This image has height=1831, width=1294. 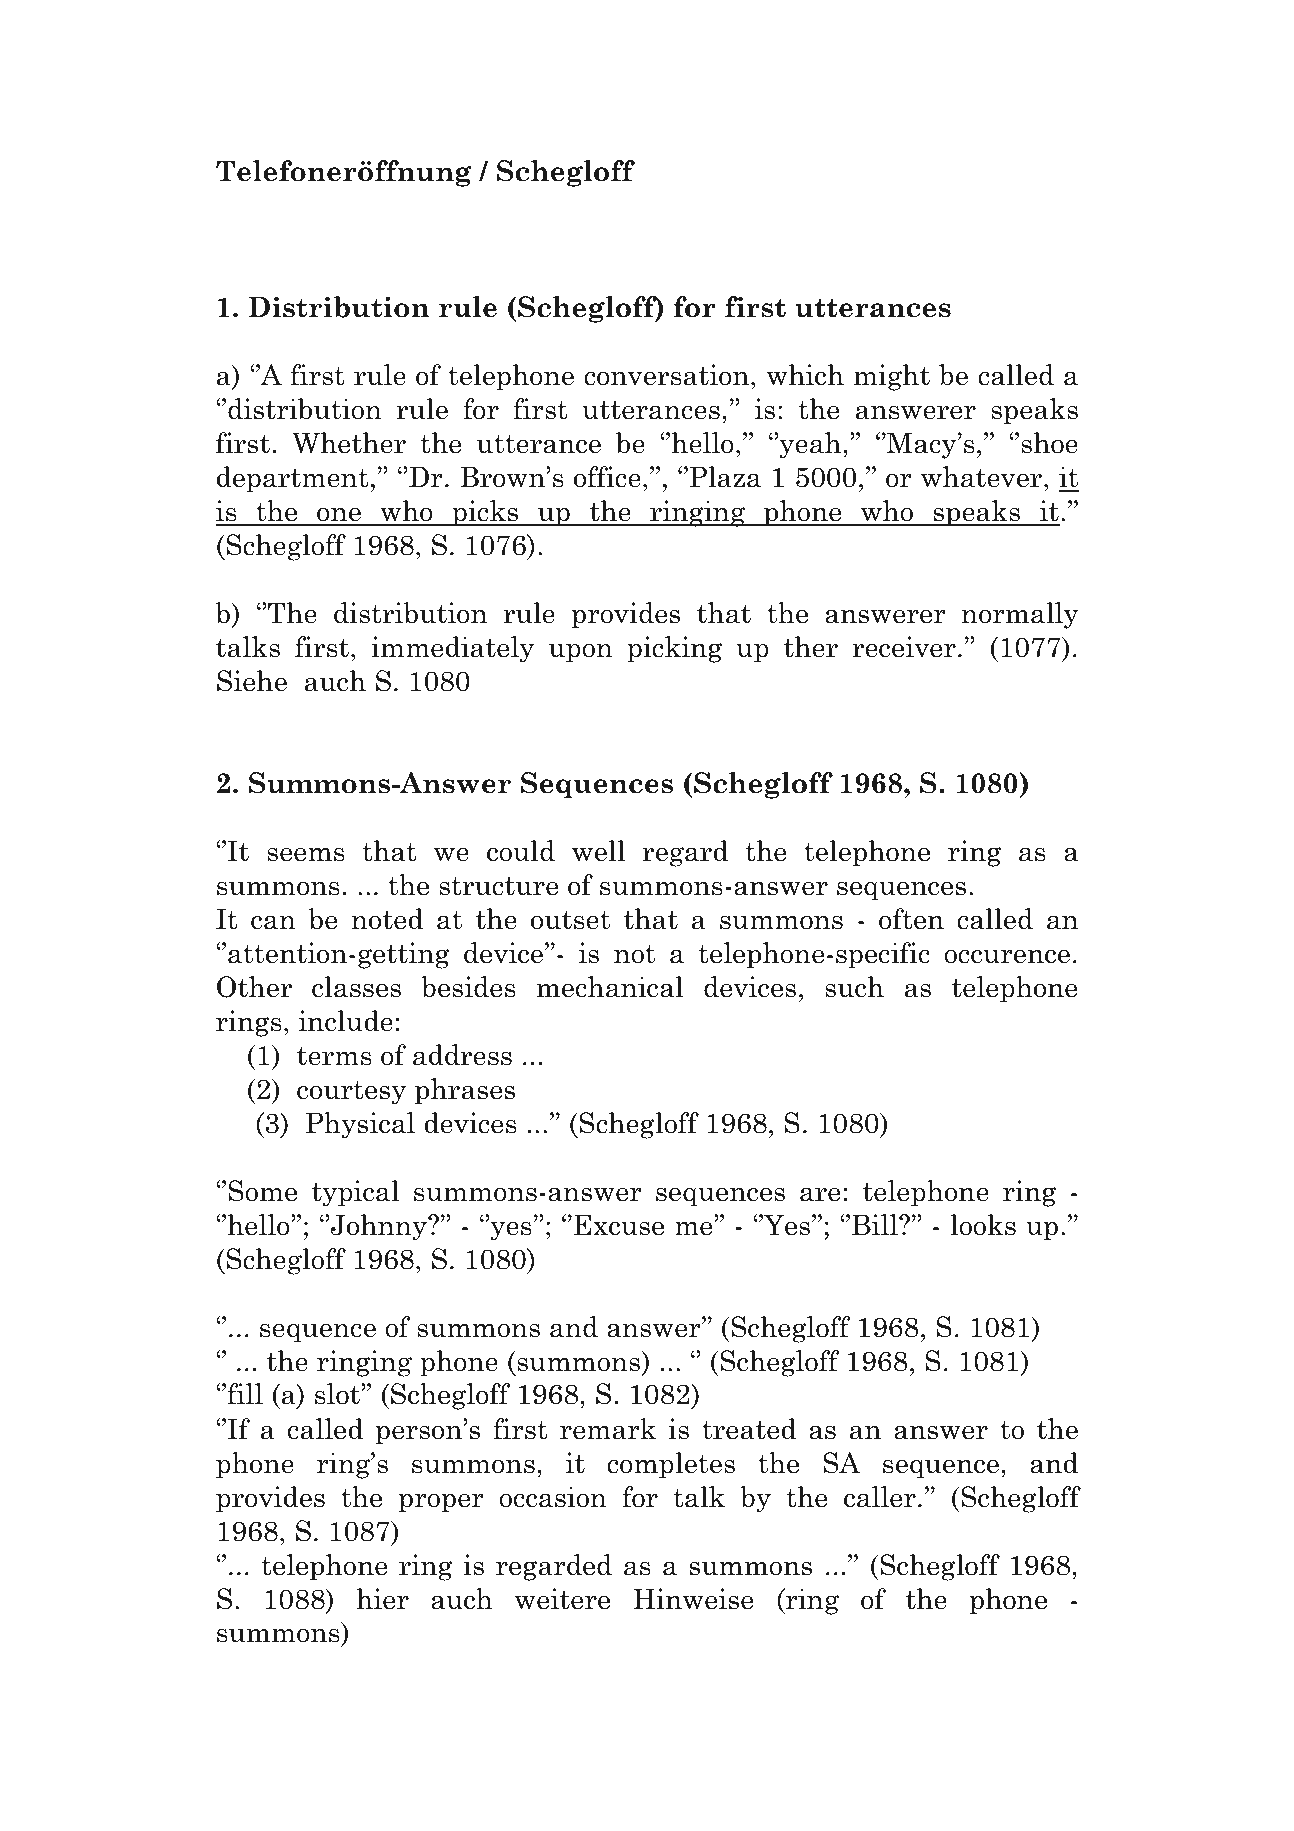 I want to click on looks, so click(x=983, y=1225).
